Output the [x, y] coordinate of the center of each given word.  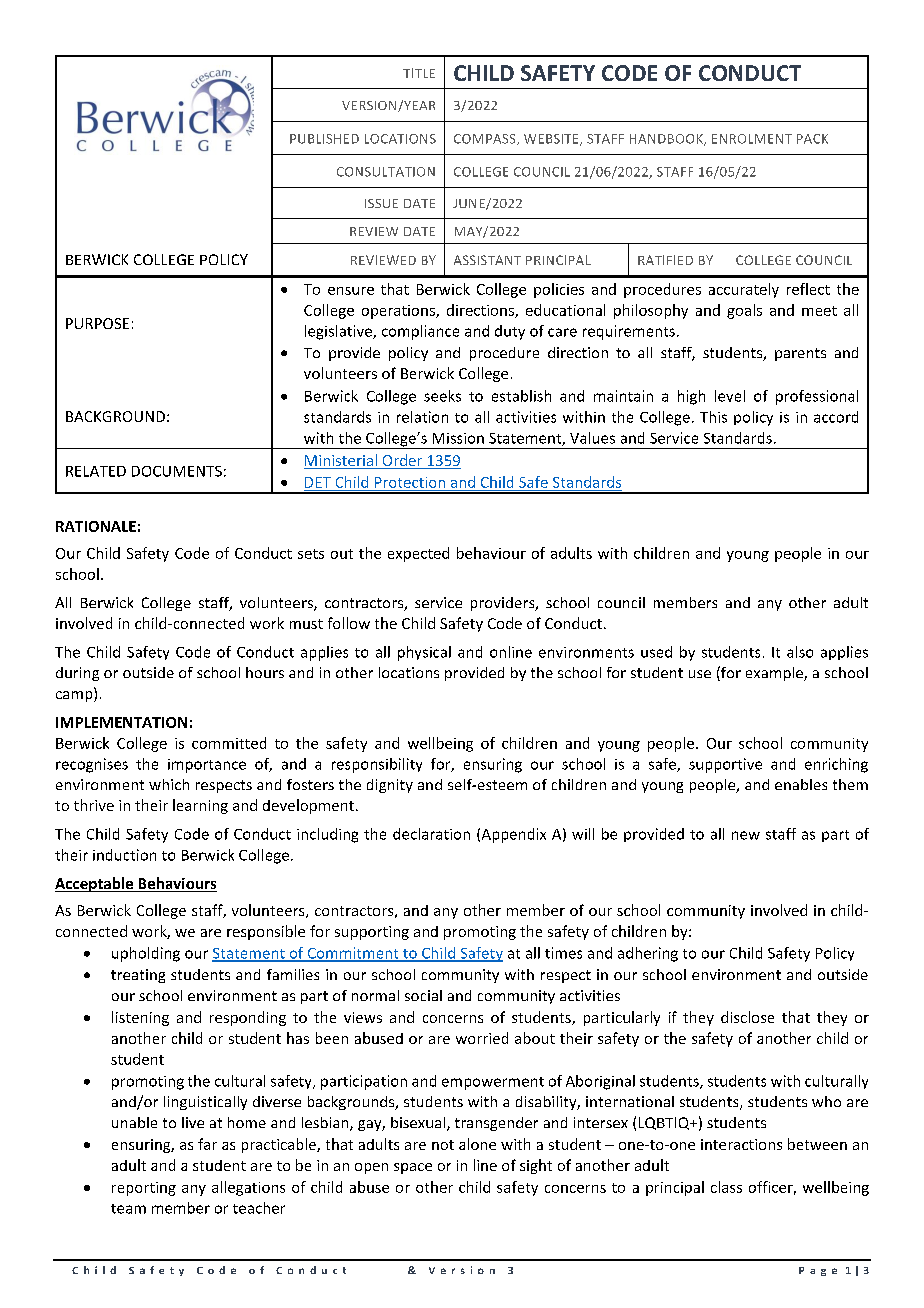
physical [424, 653]
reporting [144, 1189]
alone [477, 1144]
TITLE [419, 73]
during [77, 674]
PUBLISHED [324, 139]
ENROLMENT [752, 139]
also [800, 652]
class [726, 1187]
